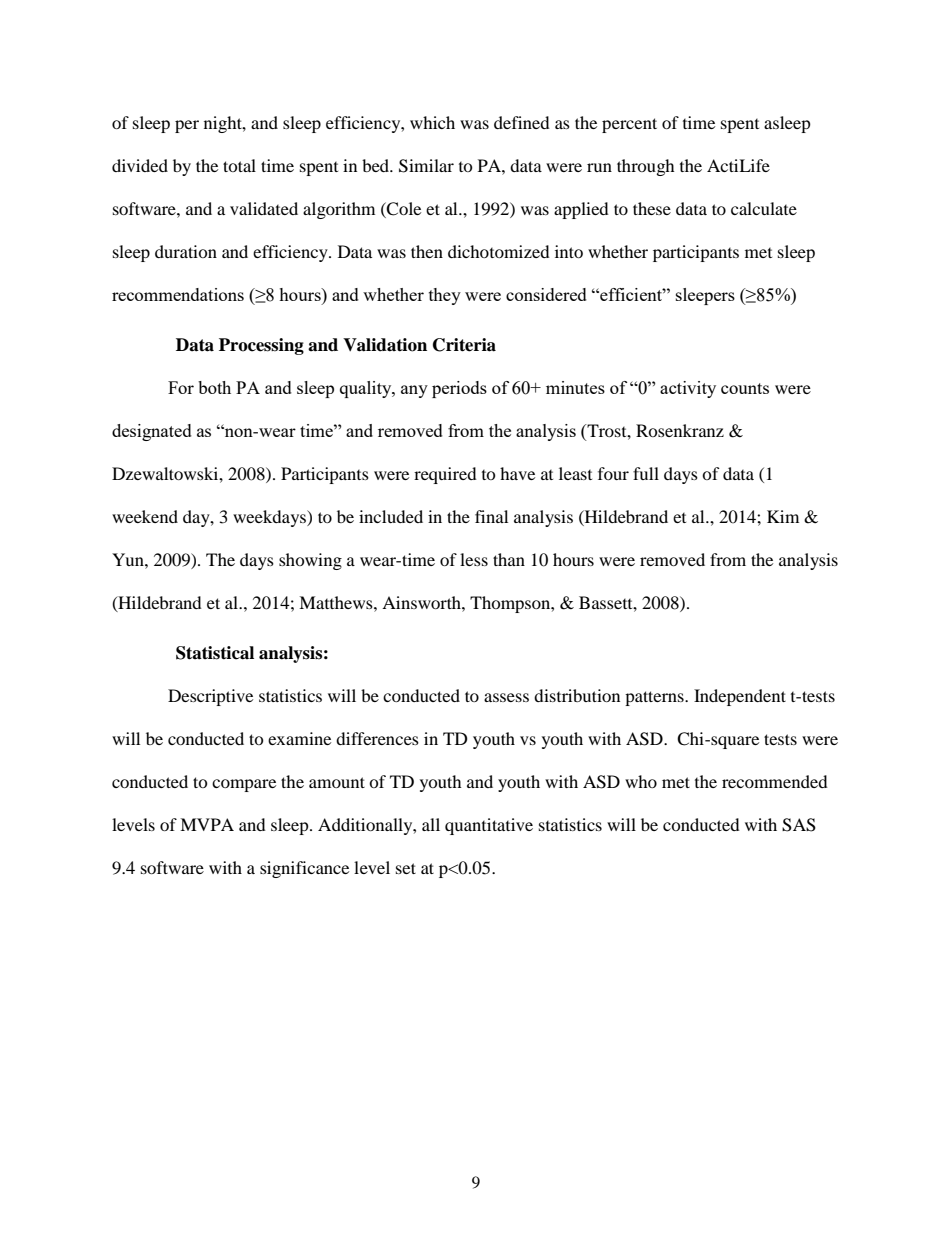 Image resolution: width=952 pixels, height=1233 pixels. I want to click on recommendations, so click(178, 294).
